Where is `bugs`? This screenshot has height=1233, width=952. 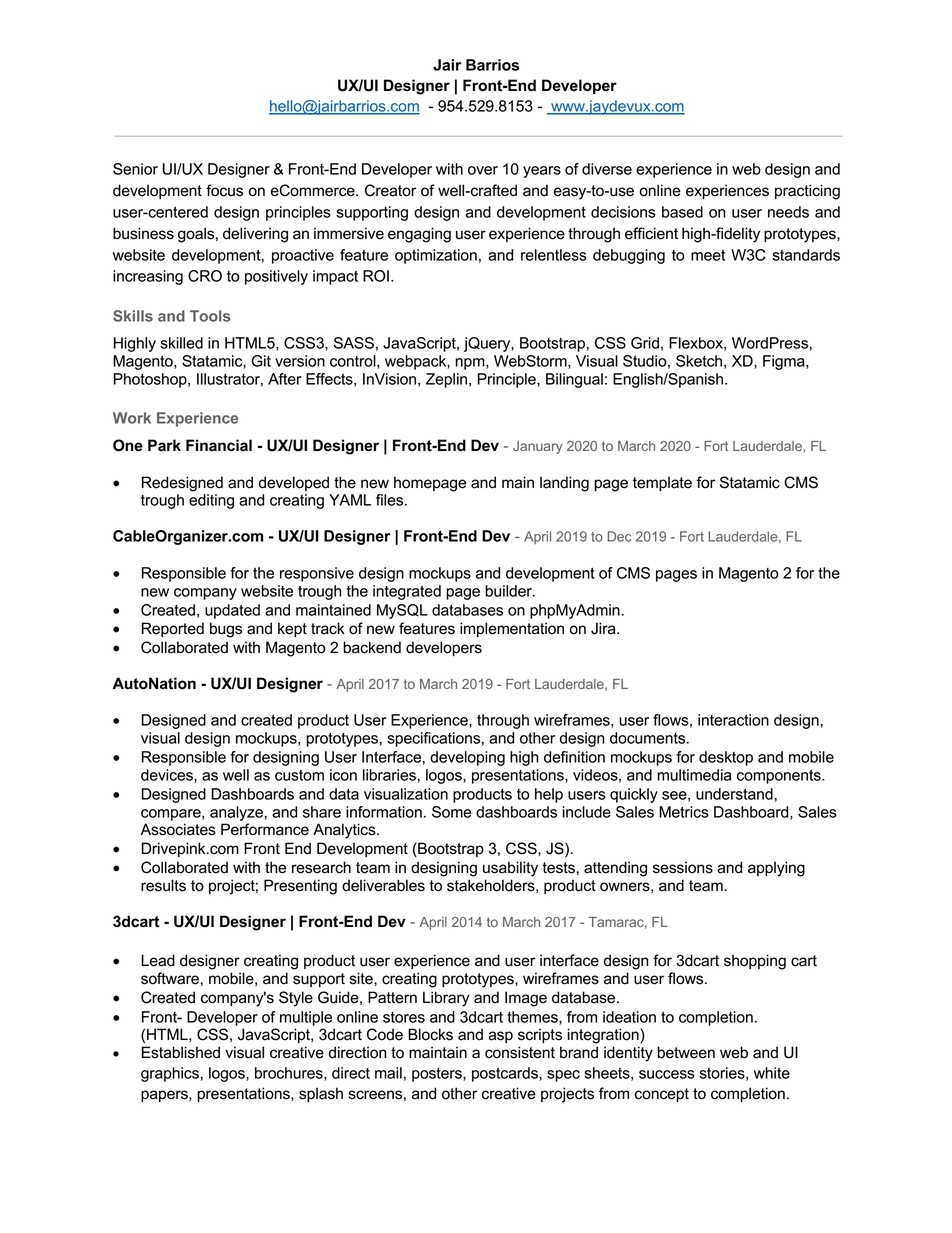
bugs is located at coordinates (226, 630).
